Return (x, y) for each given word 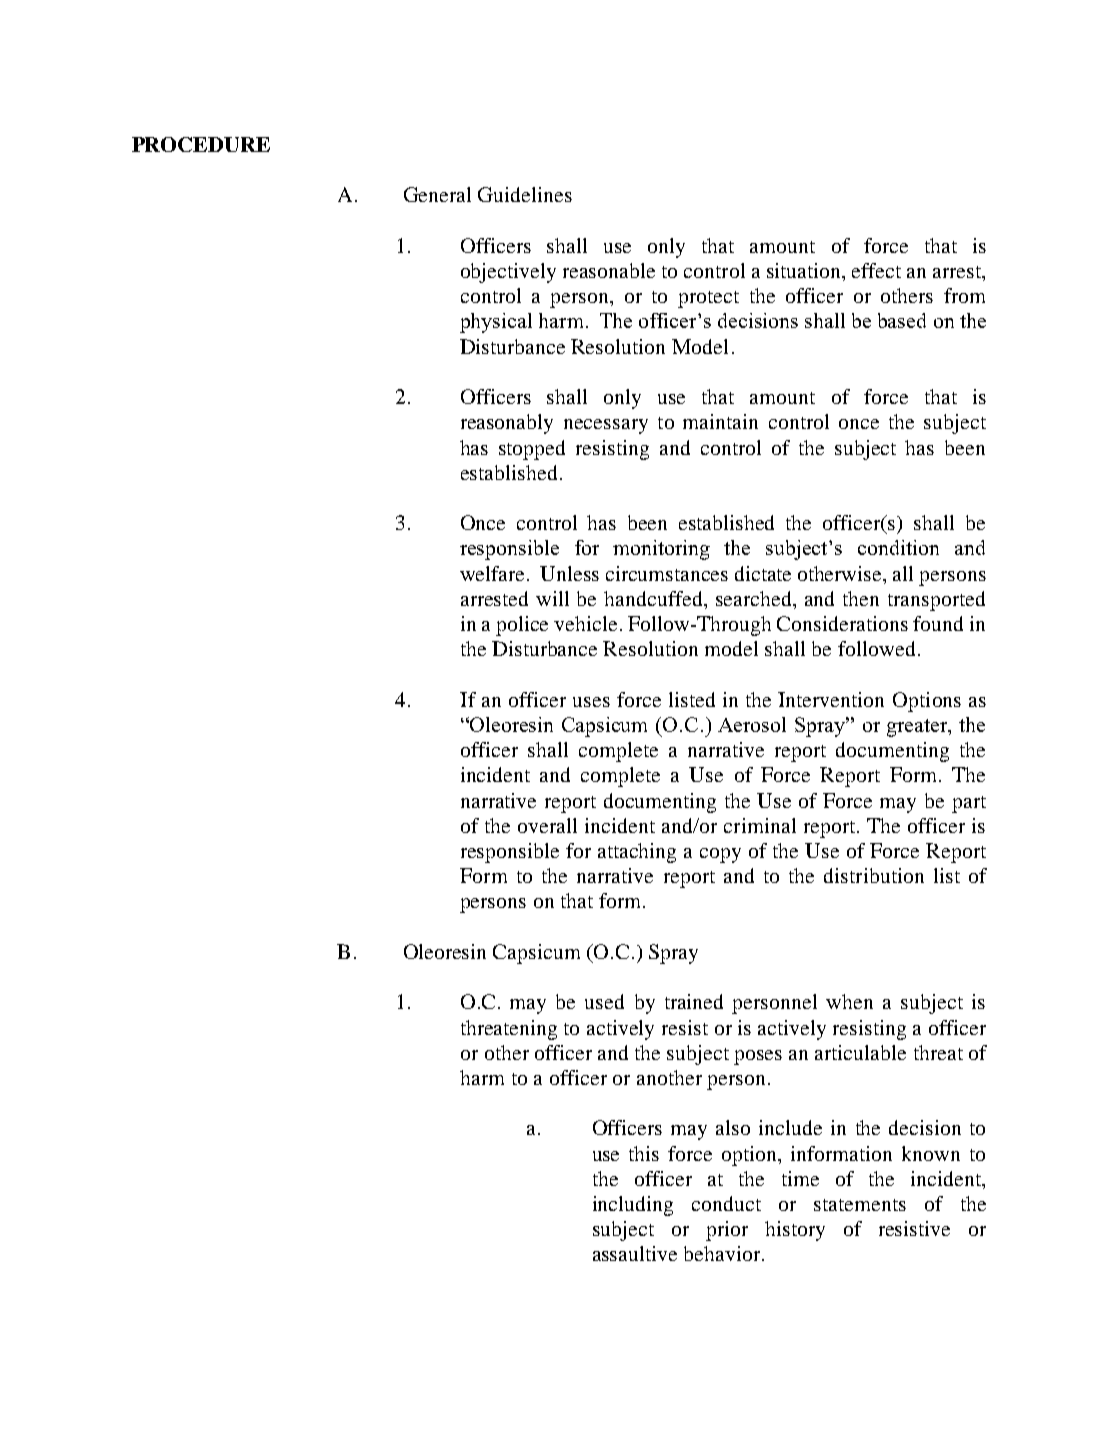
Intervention (831, 699)
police (522, 626)
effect (876, 270)
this (644, 1153)
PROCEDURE (201, 144)
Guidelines (525, 194)
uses (591, 702)
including (633, 1206)
